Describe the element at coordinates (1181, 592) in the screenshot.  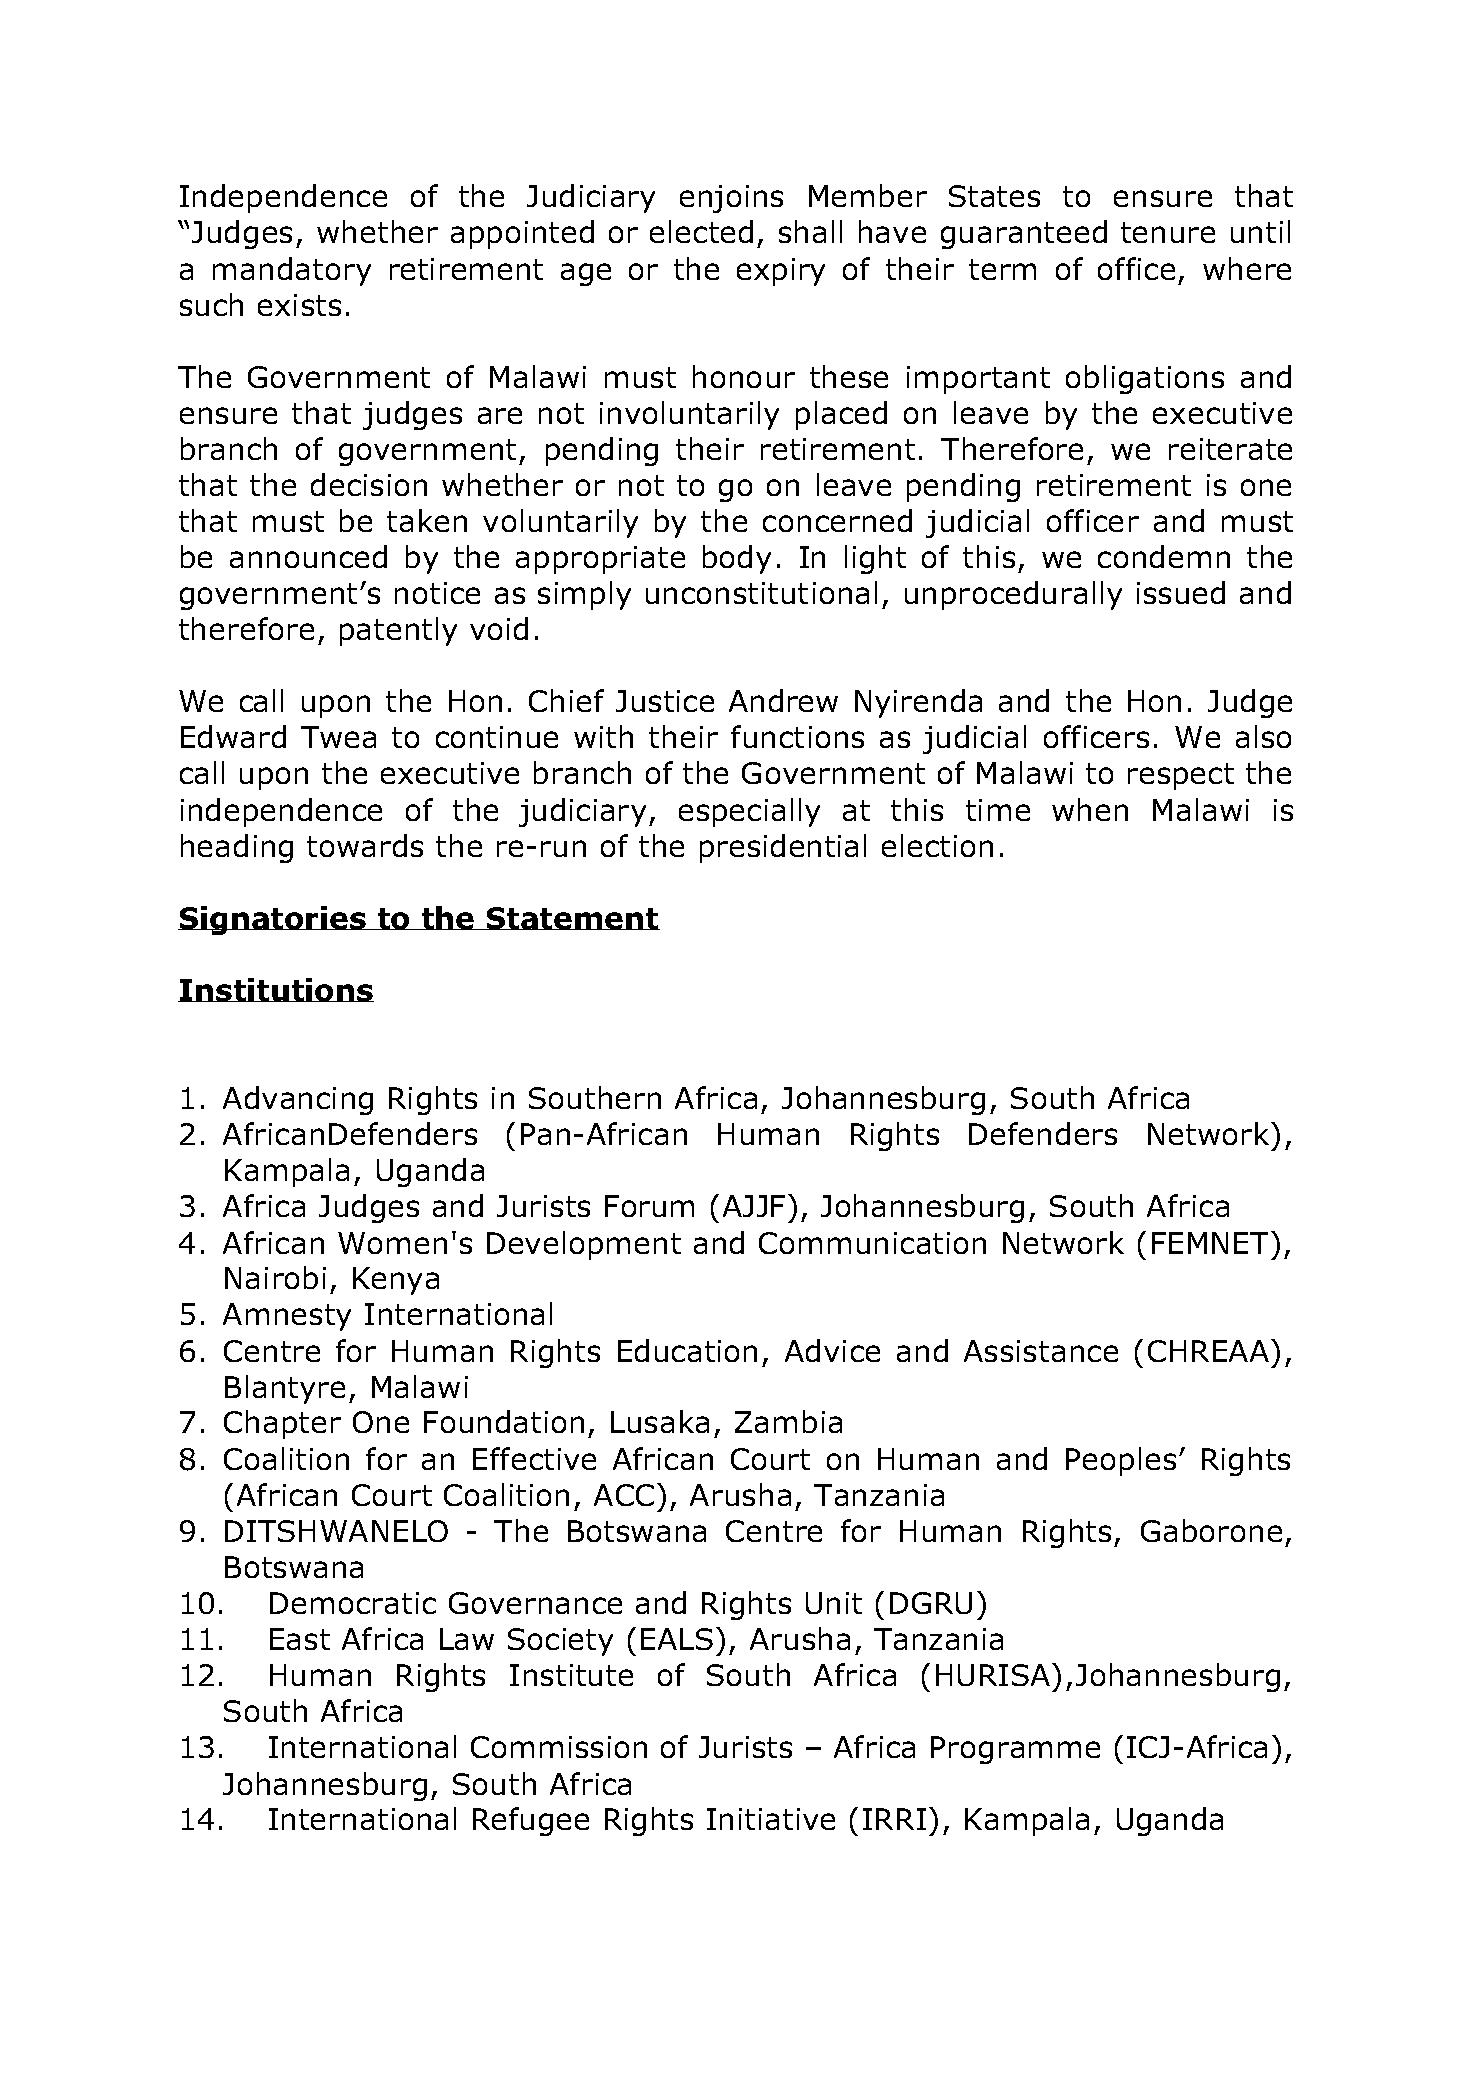
I see `issued` at that location.
